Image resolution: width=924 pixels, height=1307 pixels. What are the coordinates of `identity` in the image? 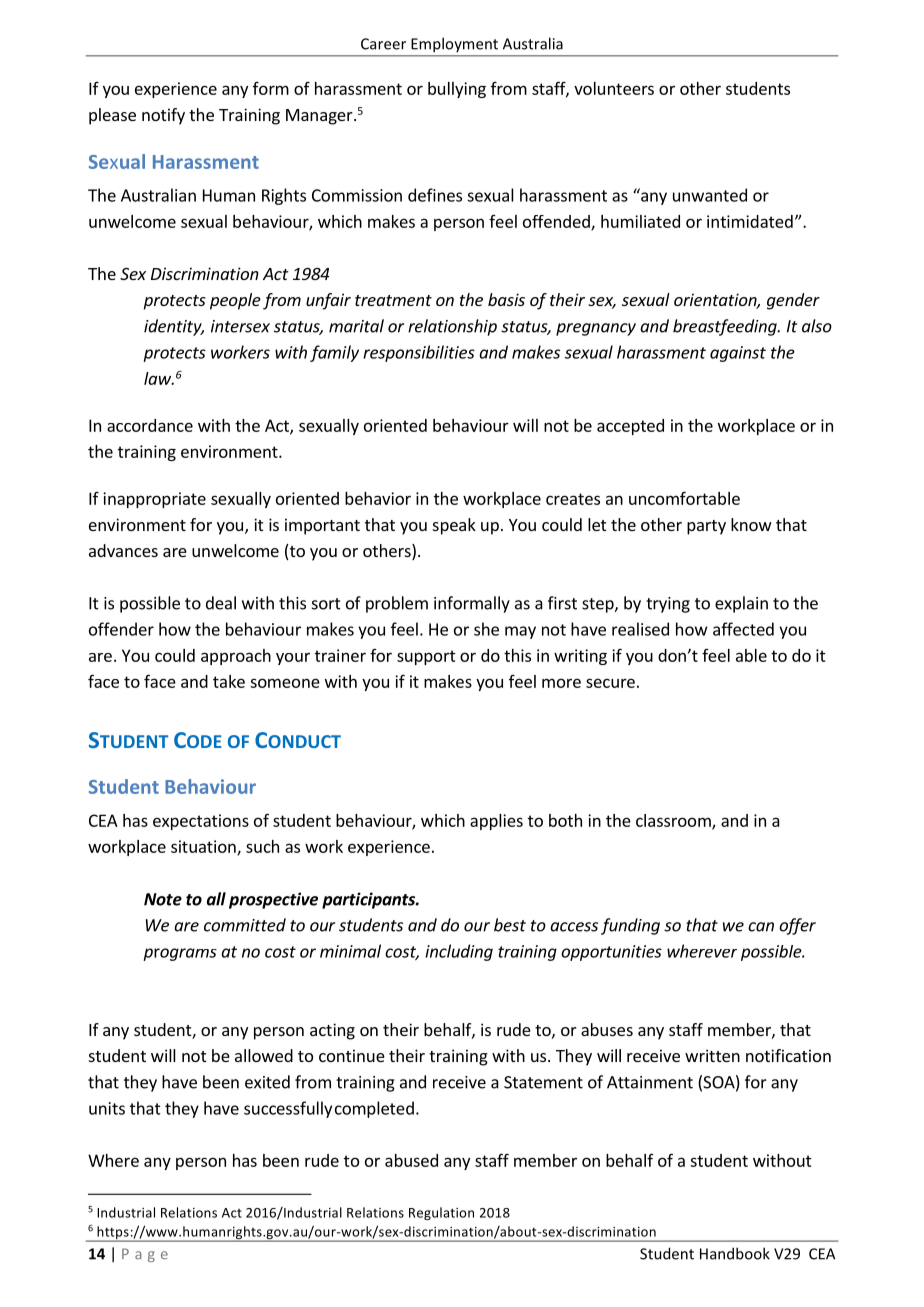 It's located at (174, 327).
